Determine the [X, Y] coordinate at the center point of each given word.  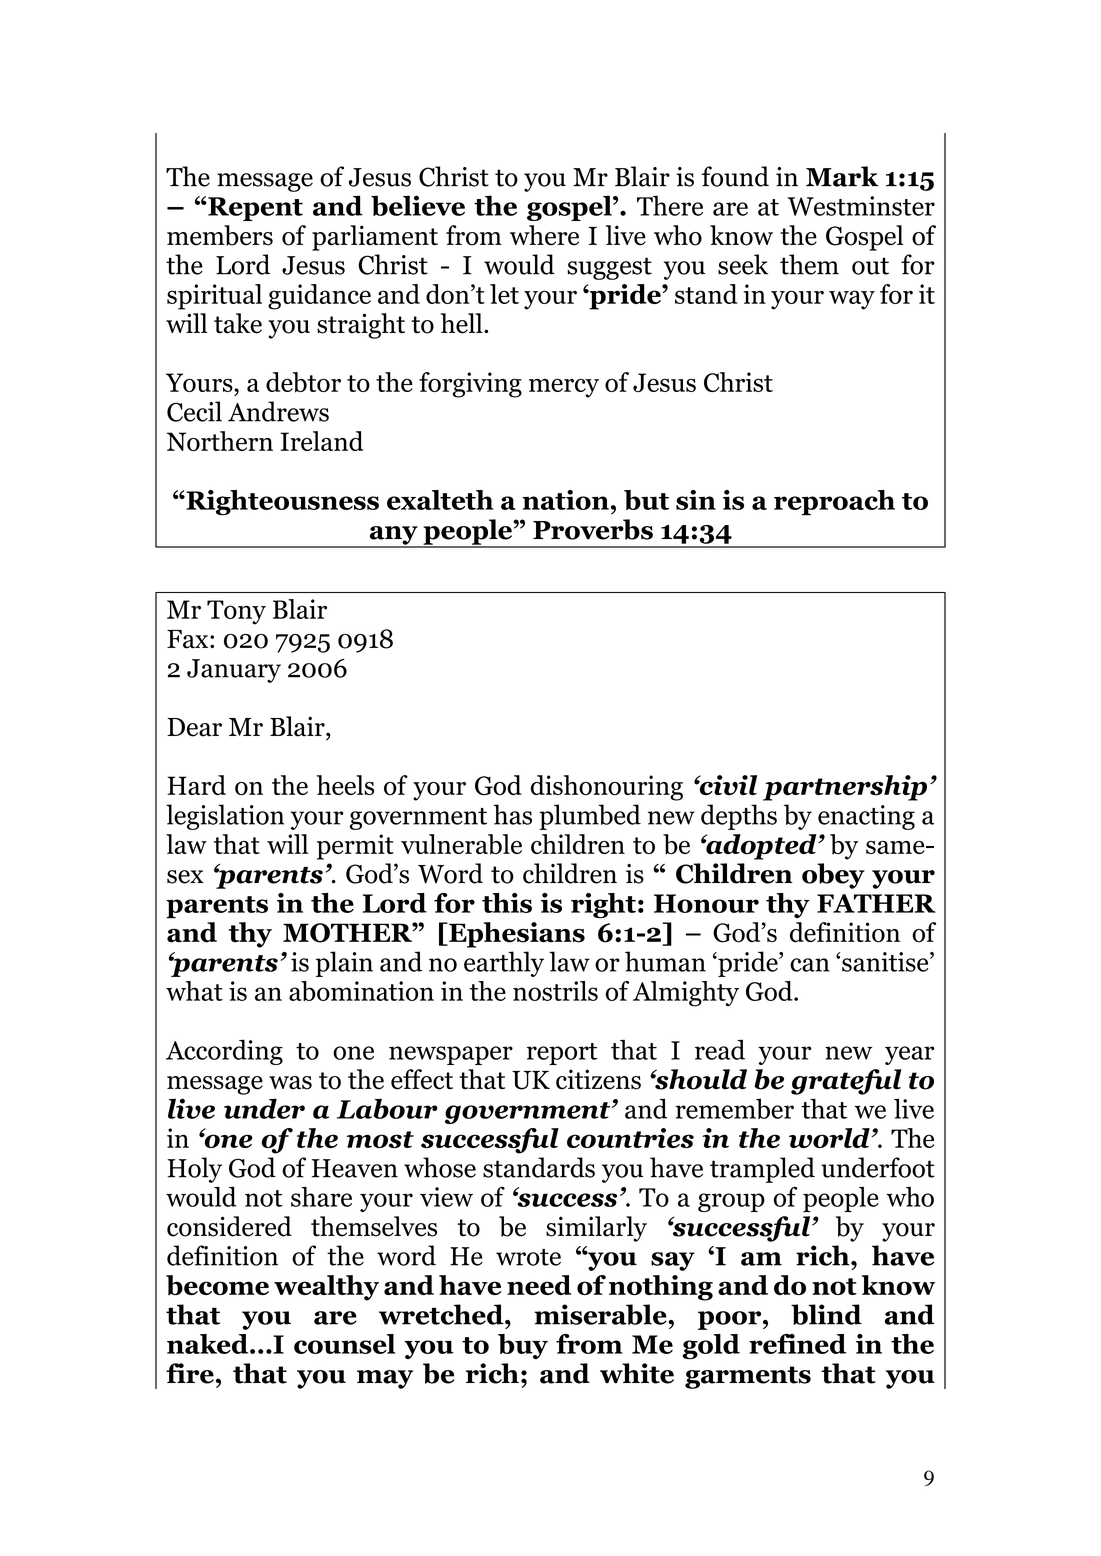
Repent [254, 209]
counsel [344, 1344]
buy [523, 1346]
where [544, 235]
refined [797, 1344]
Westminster [861, 206]
